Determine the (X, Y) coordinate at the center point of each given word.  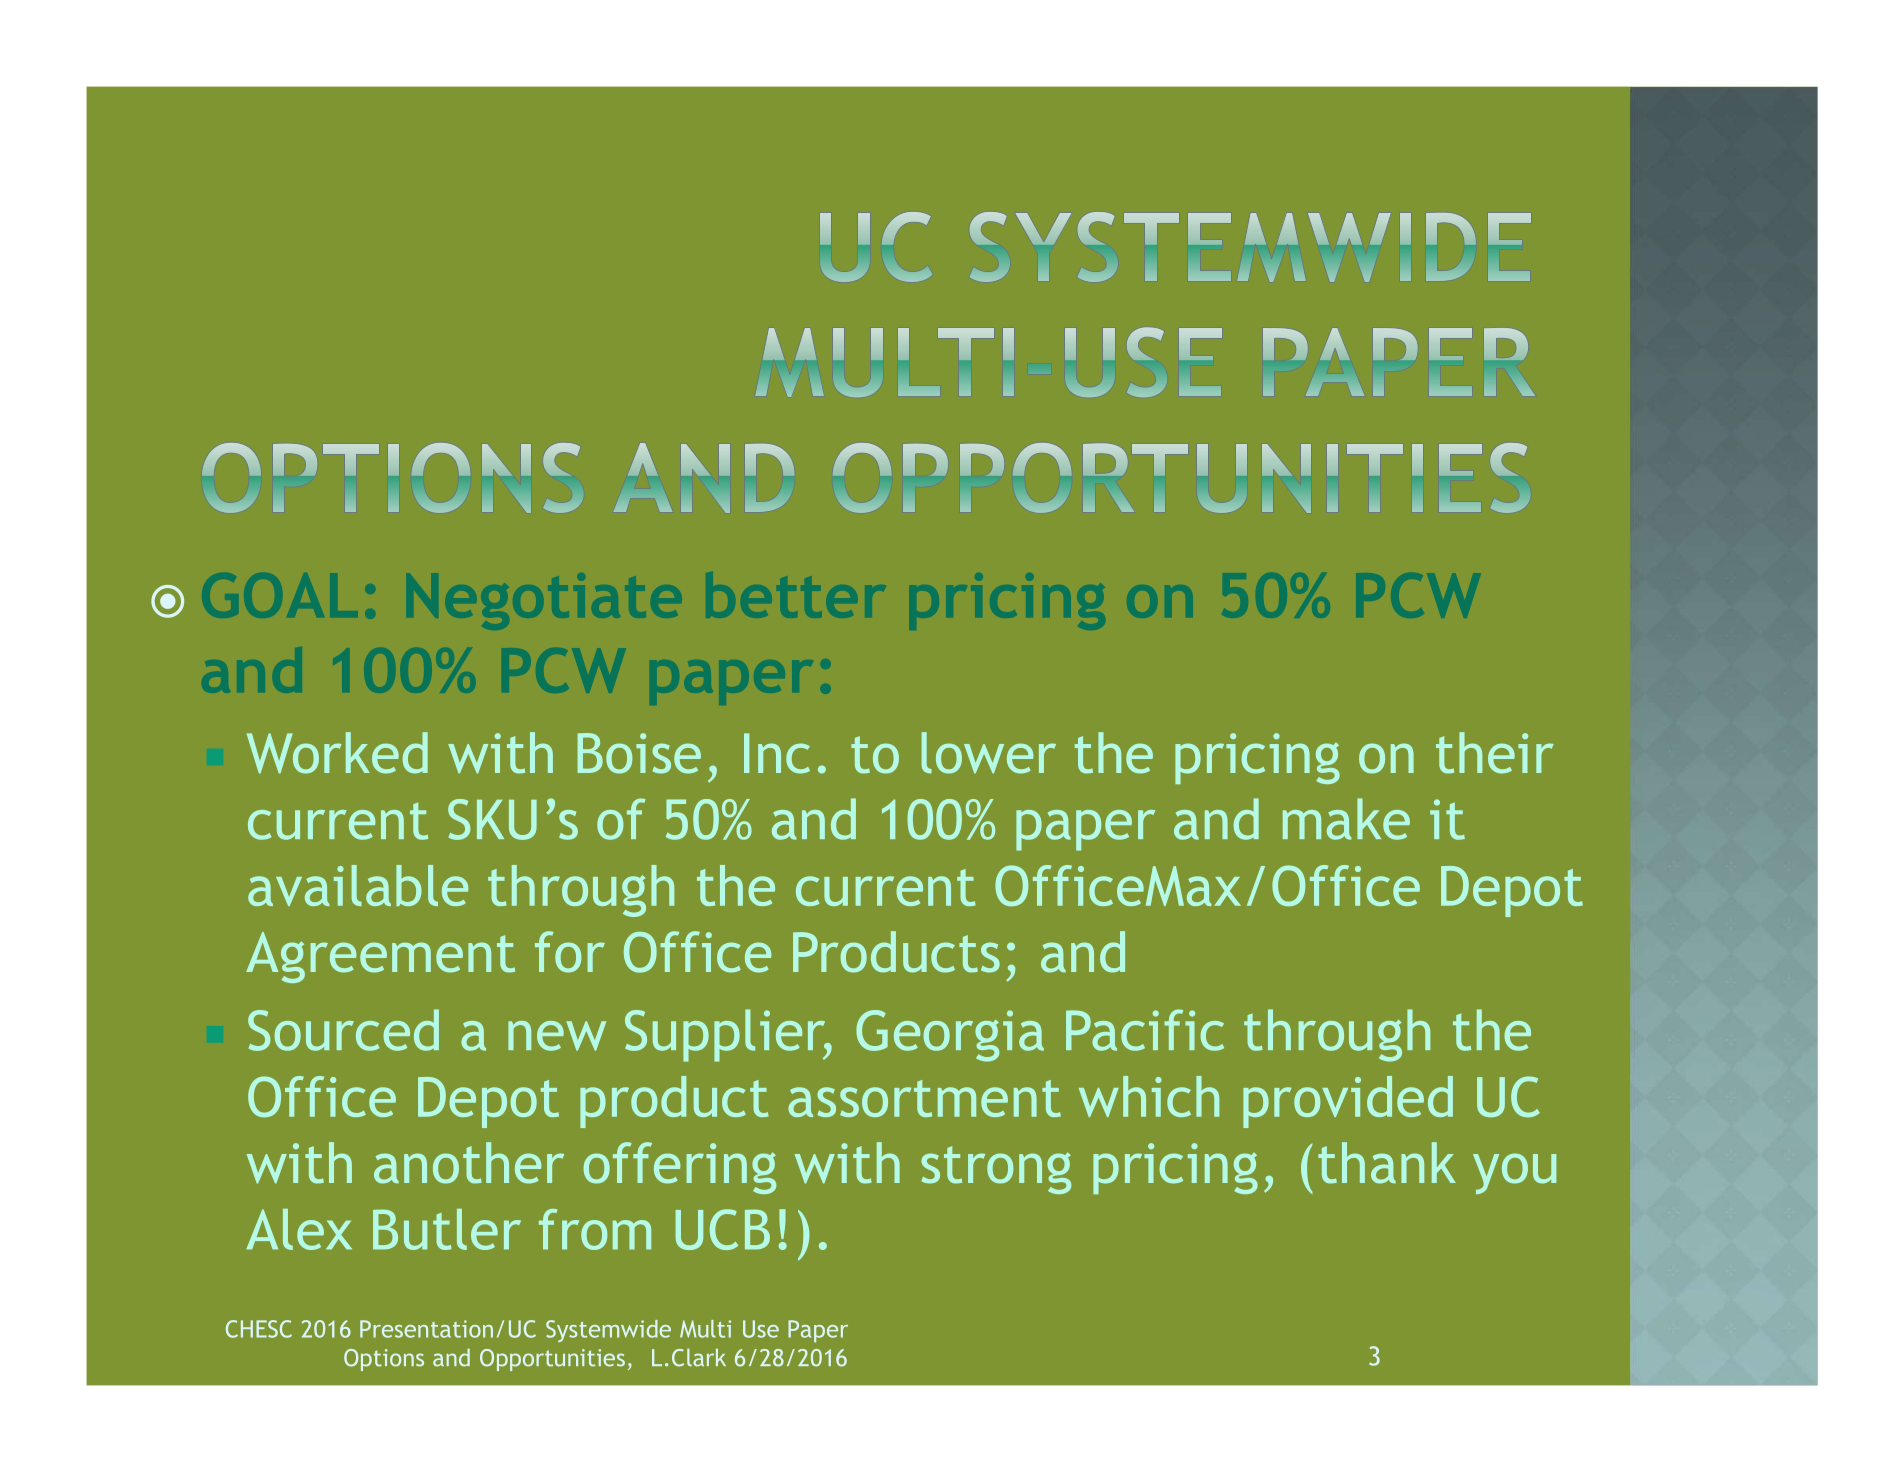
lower (988, 753)
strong (996, 1170)
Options (384, 1360)
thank (1387, 1163)
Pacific (1145, 1030)
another (469, 1163)
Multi (705, 1329)
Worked (337, 753)
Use (761, 1329)
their (1495, 753)
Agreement (380, 957)
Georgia (950, 1036)
